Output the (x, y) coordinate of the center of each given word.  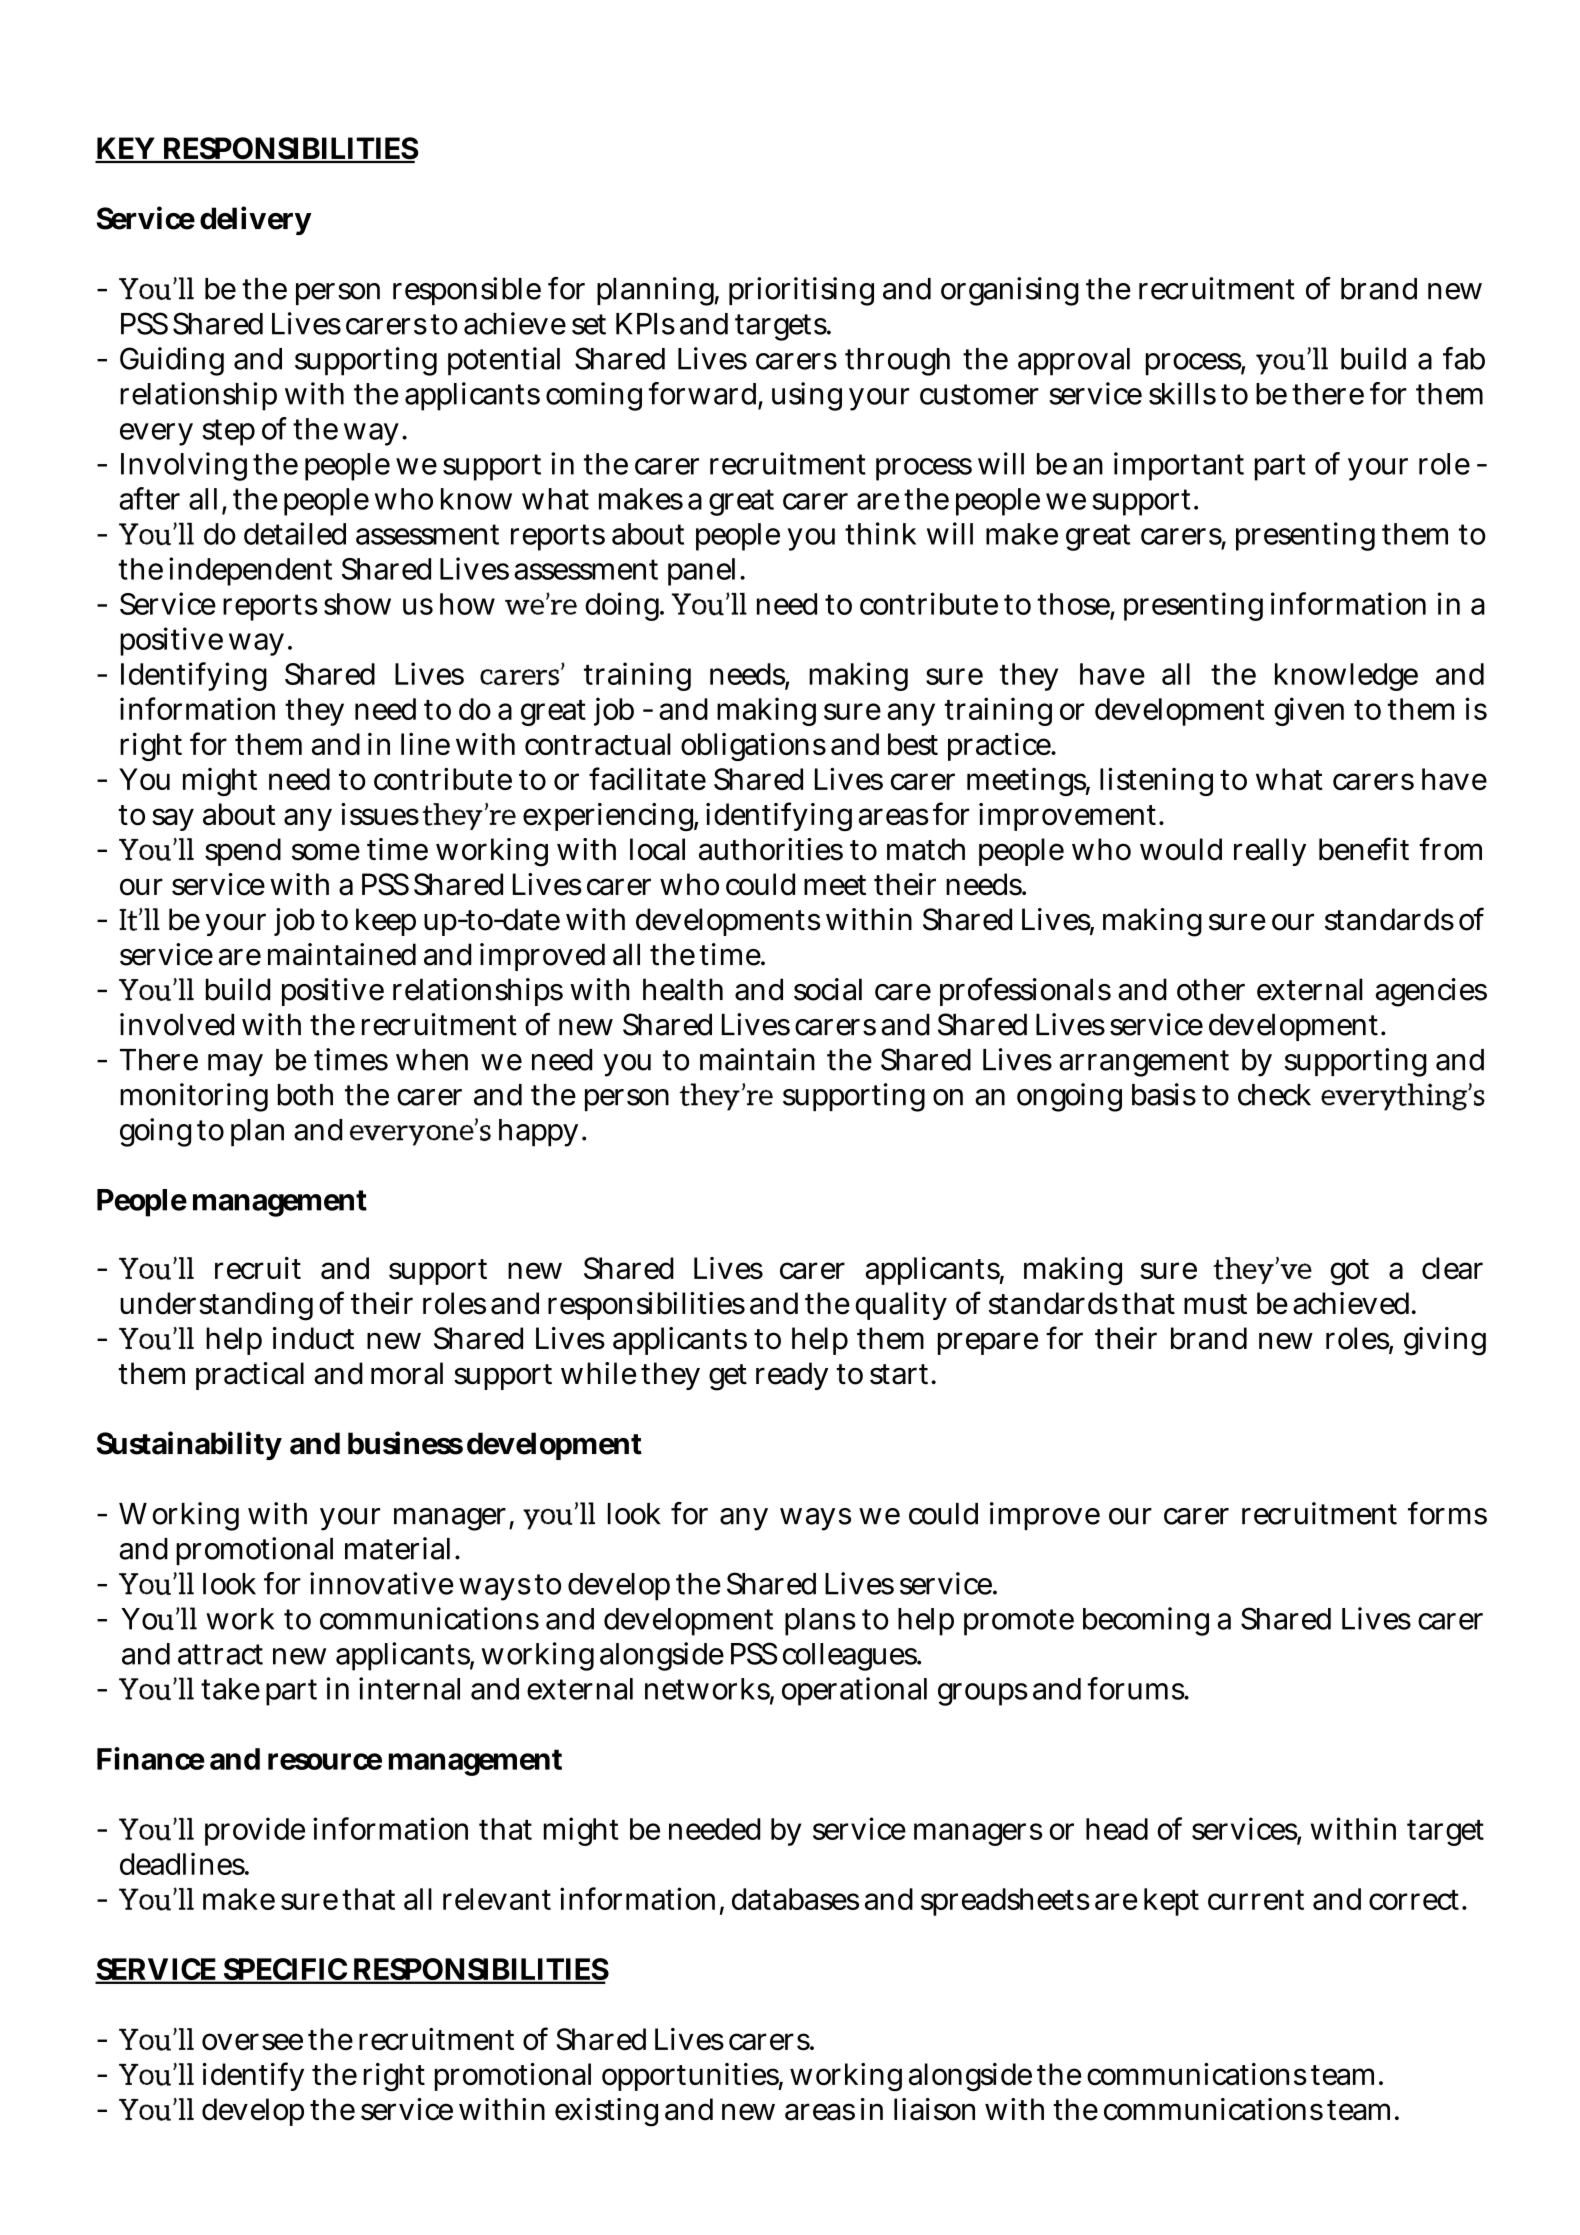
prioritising (801, 291)
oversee (252, 2042)
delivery (256, 220)
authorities (771, 849)
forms (1447, 1513)
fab (1464, 358)
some (326, 852)
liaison (934, 2109)
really (1270, 852)
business (405, 1443)
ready (792, 1376)
